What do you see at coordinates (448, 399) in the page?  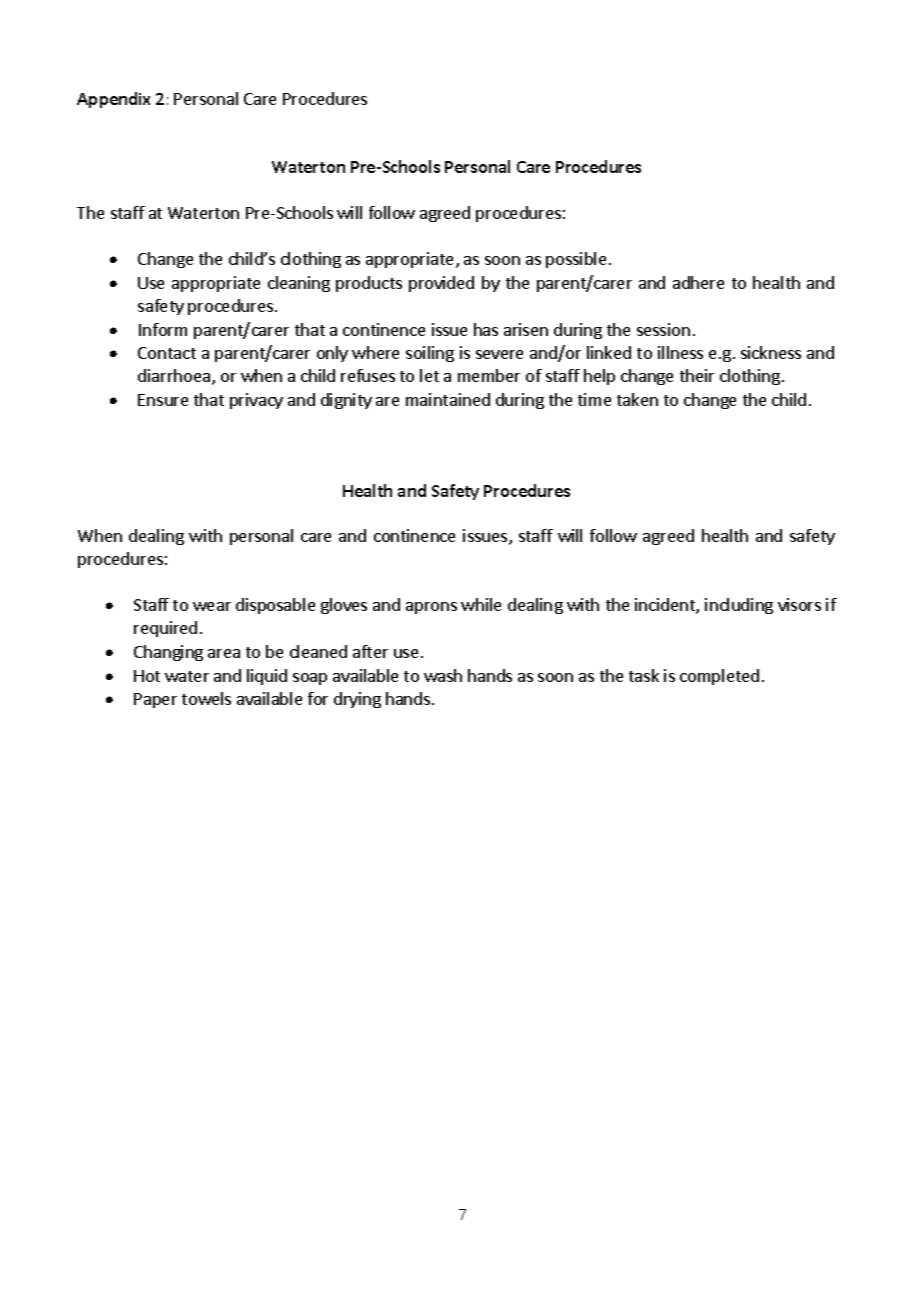 I see `maintained` at bounding box center [448, 399].
